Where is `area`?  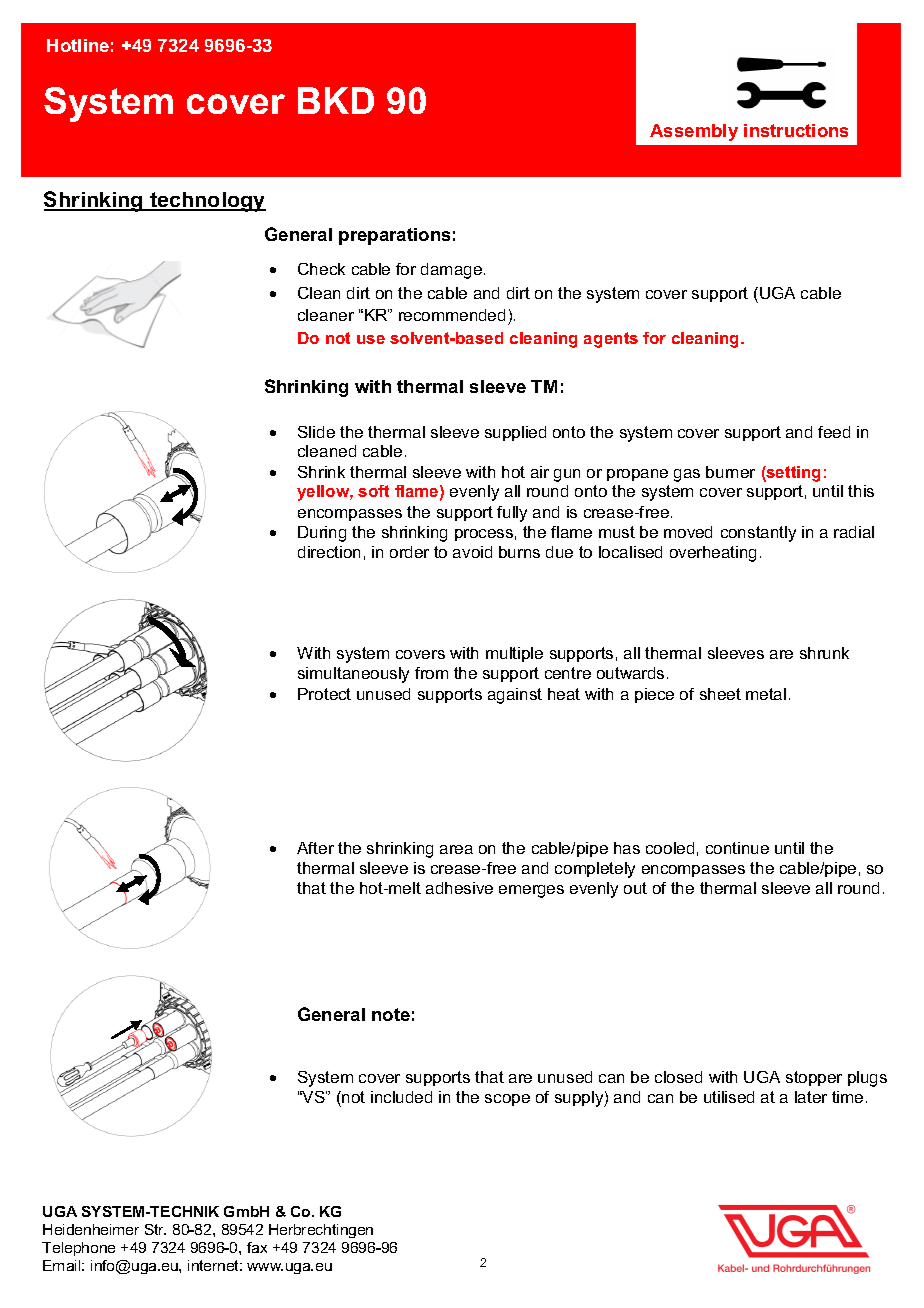
area is located at coordinates (456, 849).
